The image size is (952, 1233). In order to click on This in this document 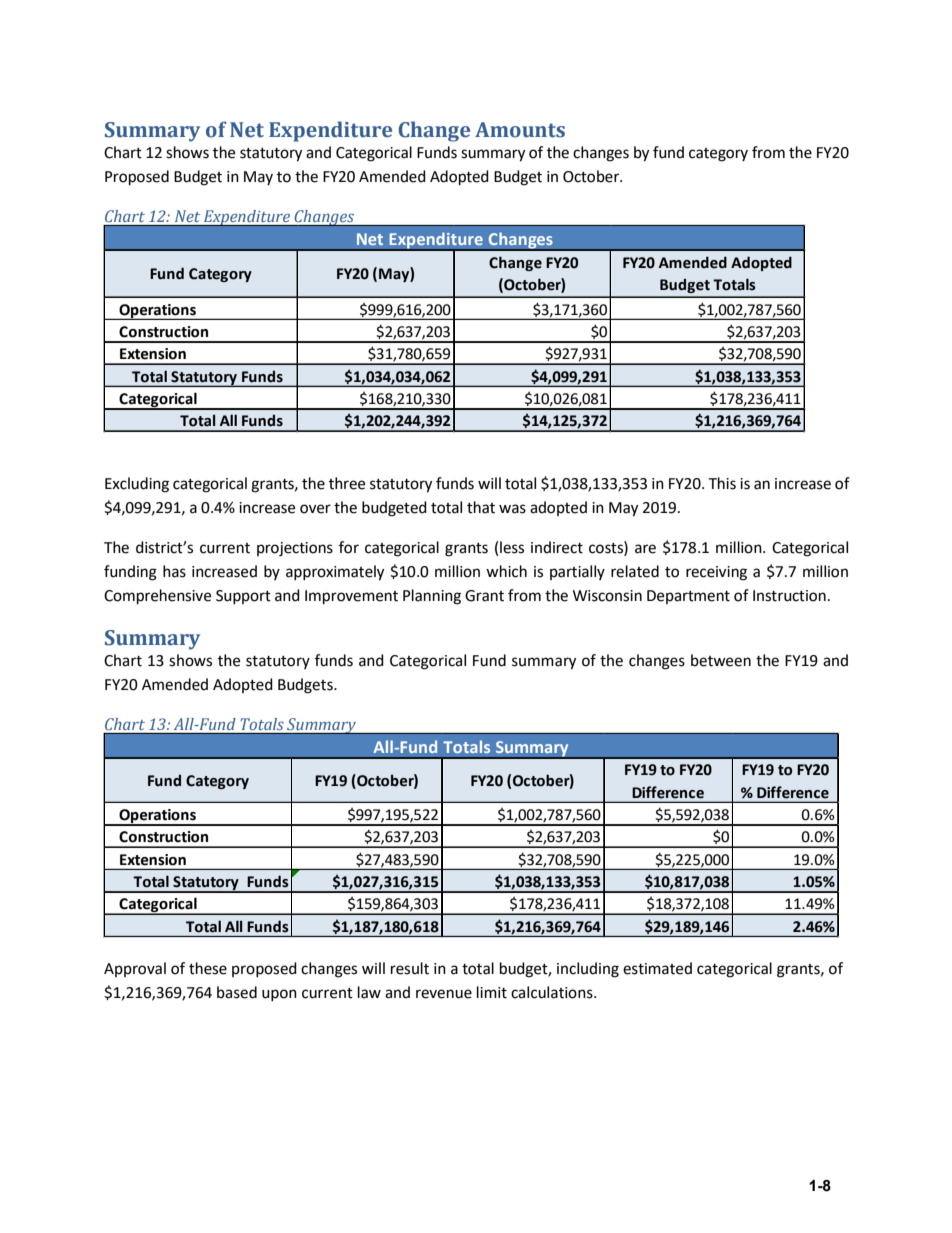, I will do `click(722, 483)`.
